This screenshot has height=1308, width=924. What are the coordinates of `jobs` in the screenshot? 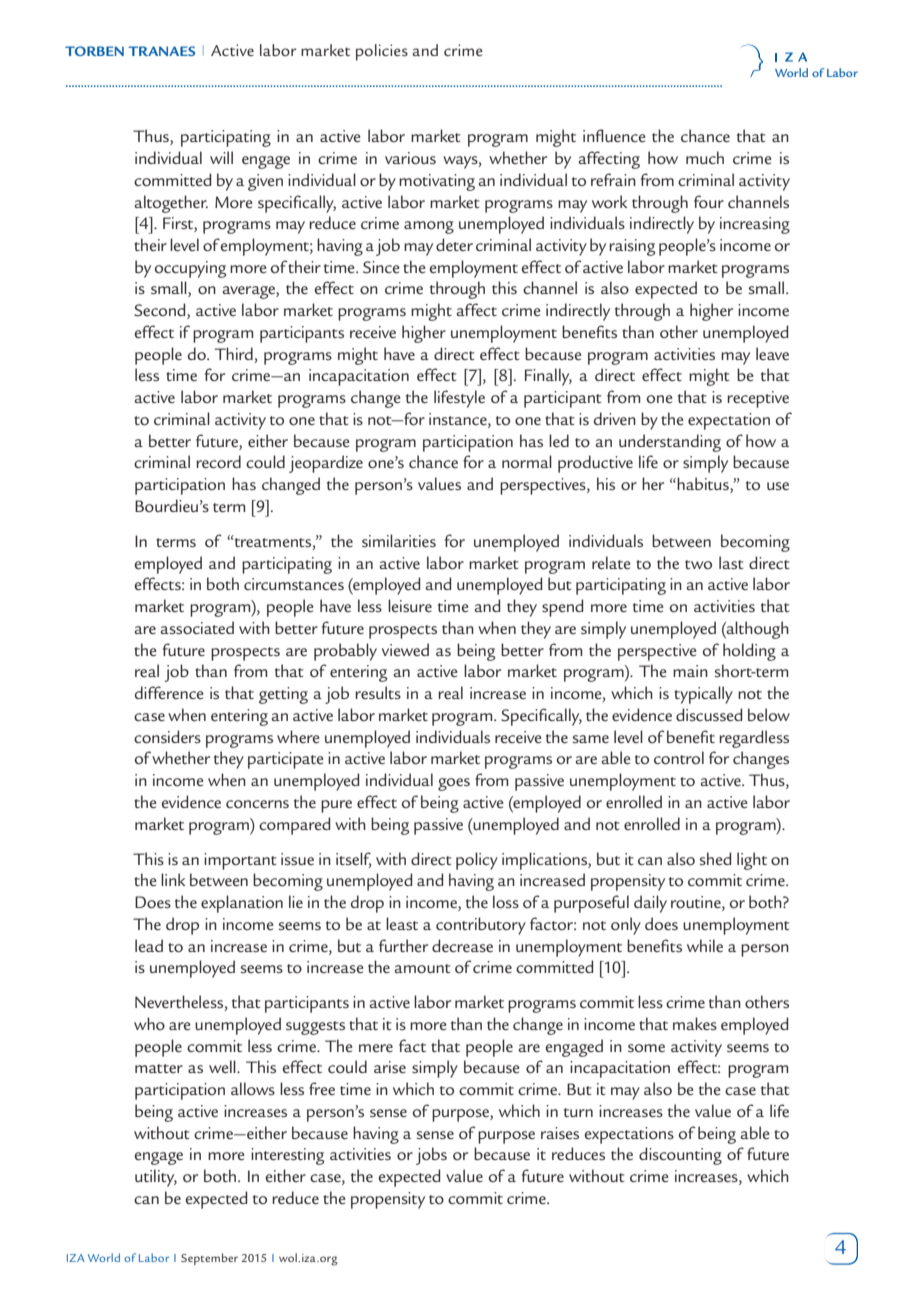 It's located at (431, 1156).
